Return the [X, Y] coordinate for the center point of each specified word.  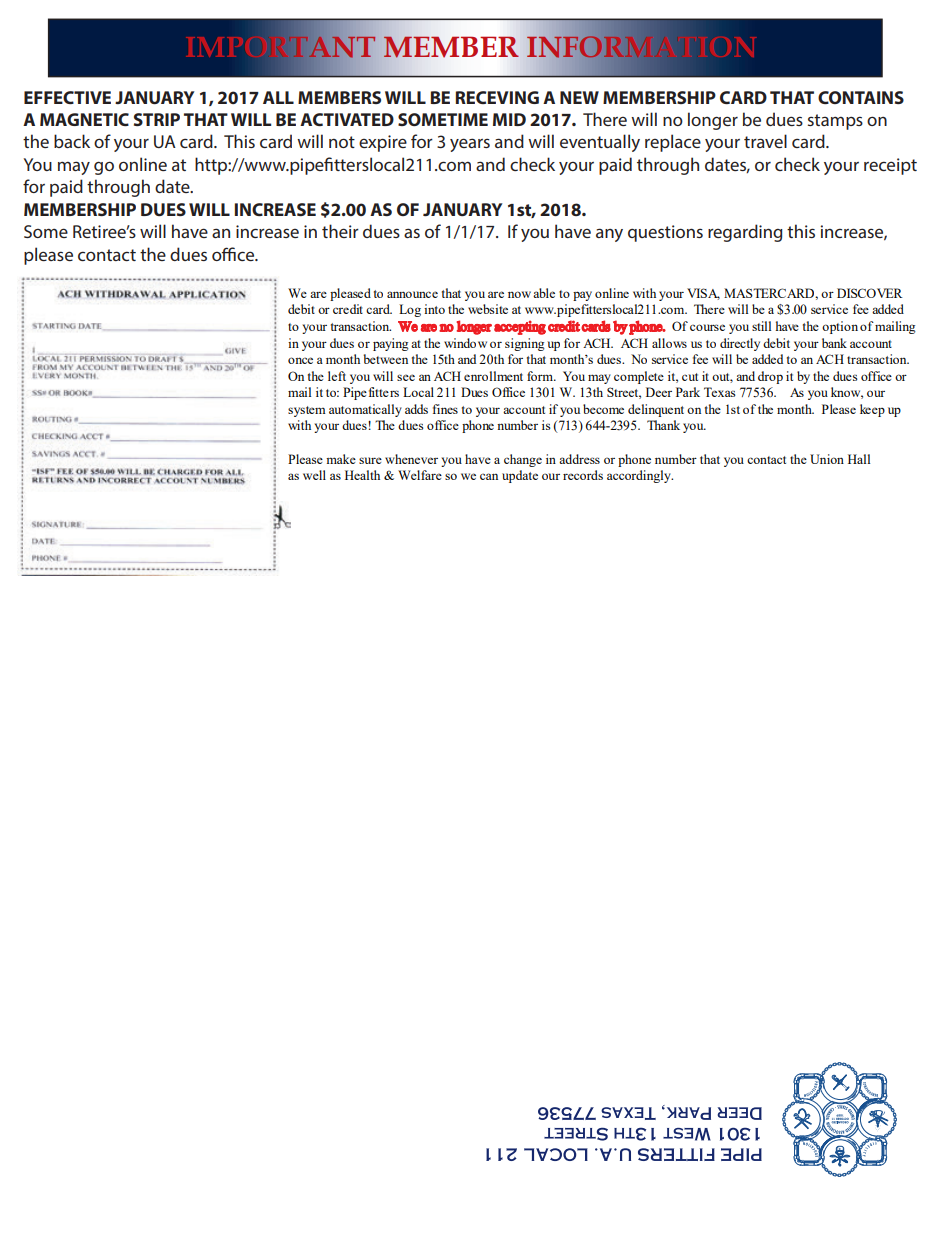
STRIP [157, 119]
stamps [835, 122]
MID [509, 119]
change [523, 460]
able [544, 293]
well [314, 475]
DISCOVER [870, 293]
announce [412, 294]
